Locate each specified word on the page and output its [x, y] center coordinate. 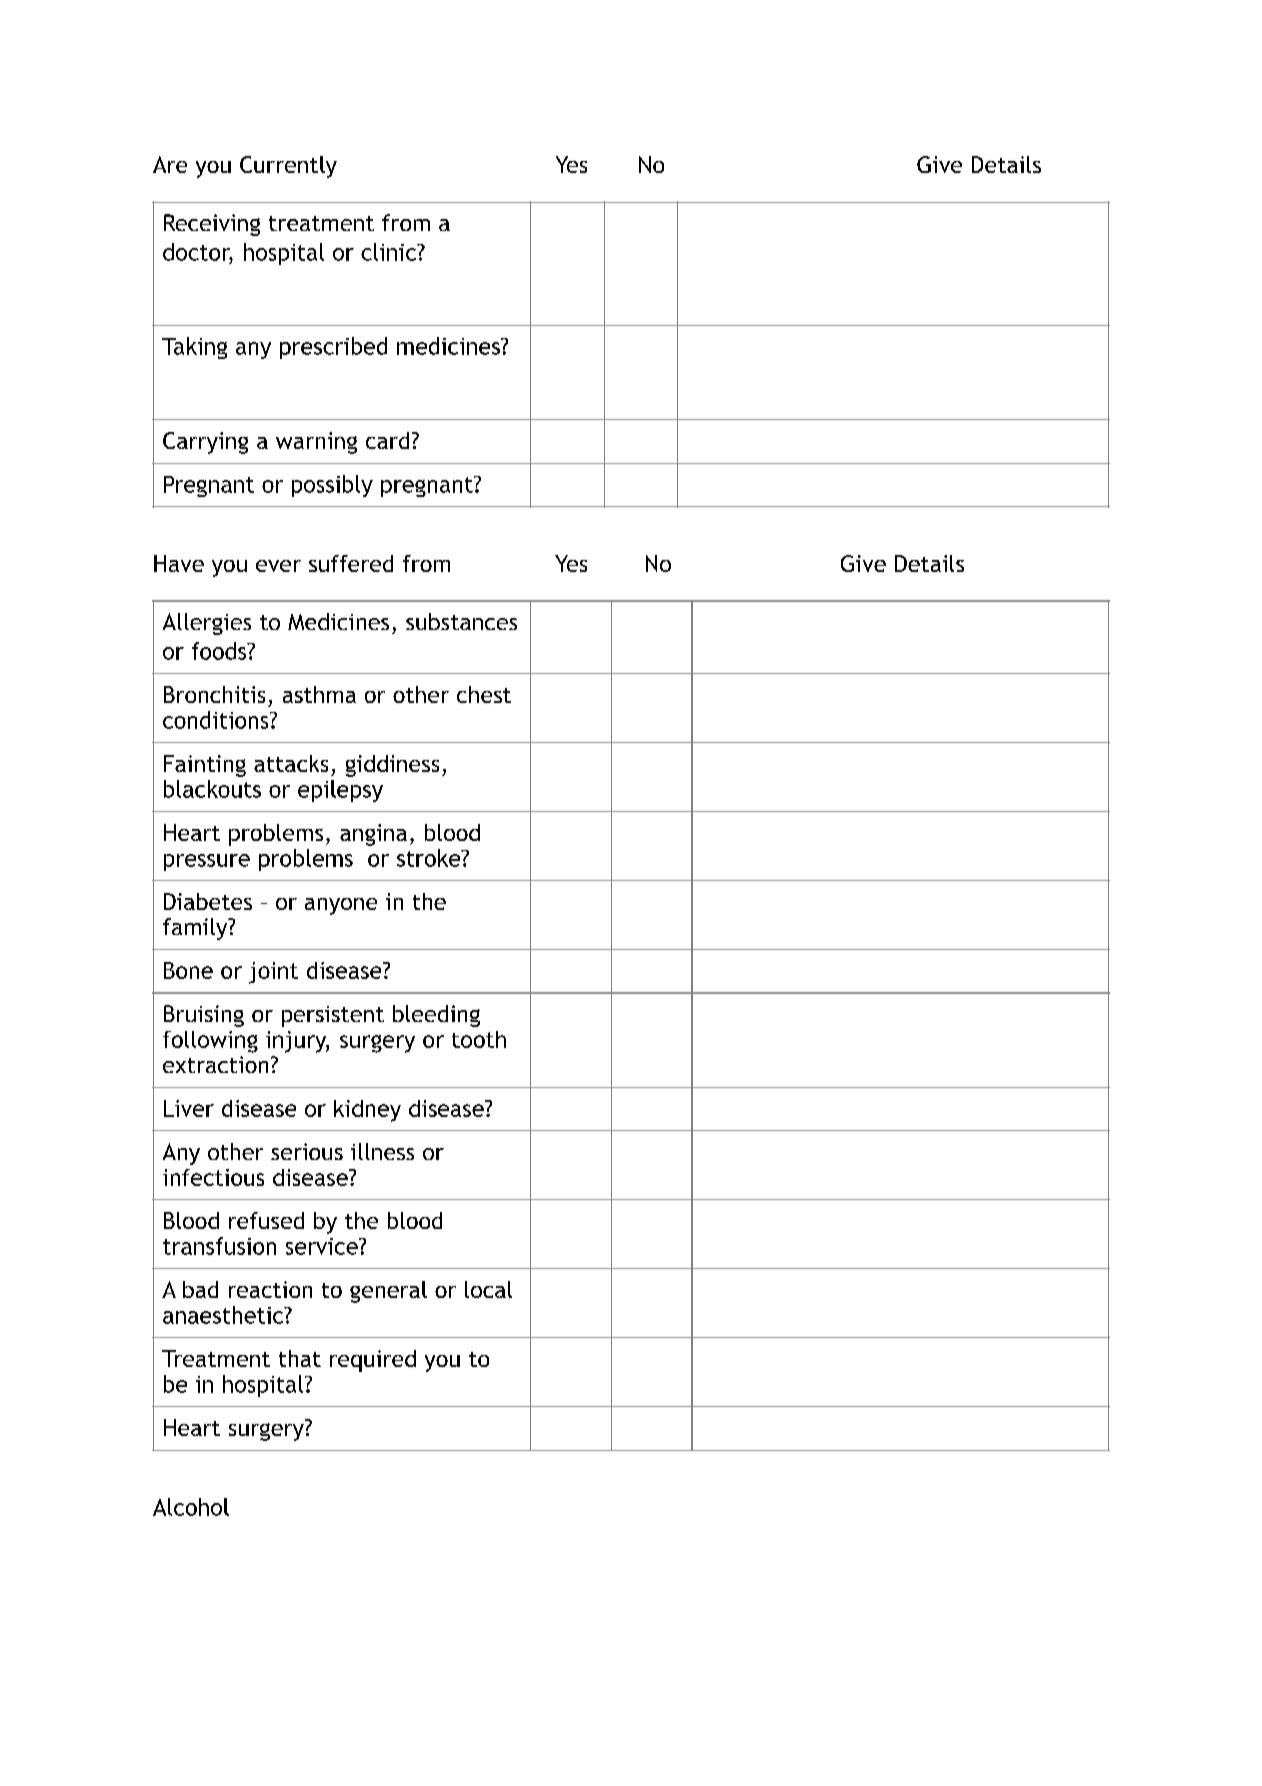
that [300, 1358]
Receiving [212, 225]
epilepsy [340, 791]
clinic [390, 252]
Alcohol [191, 1507]
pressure [207, 862]
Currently [288, 167]
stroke [430, 858]
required [373, 1361]
